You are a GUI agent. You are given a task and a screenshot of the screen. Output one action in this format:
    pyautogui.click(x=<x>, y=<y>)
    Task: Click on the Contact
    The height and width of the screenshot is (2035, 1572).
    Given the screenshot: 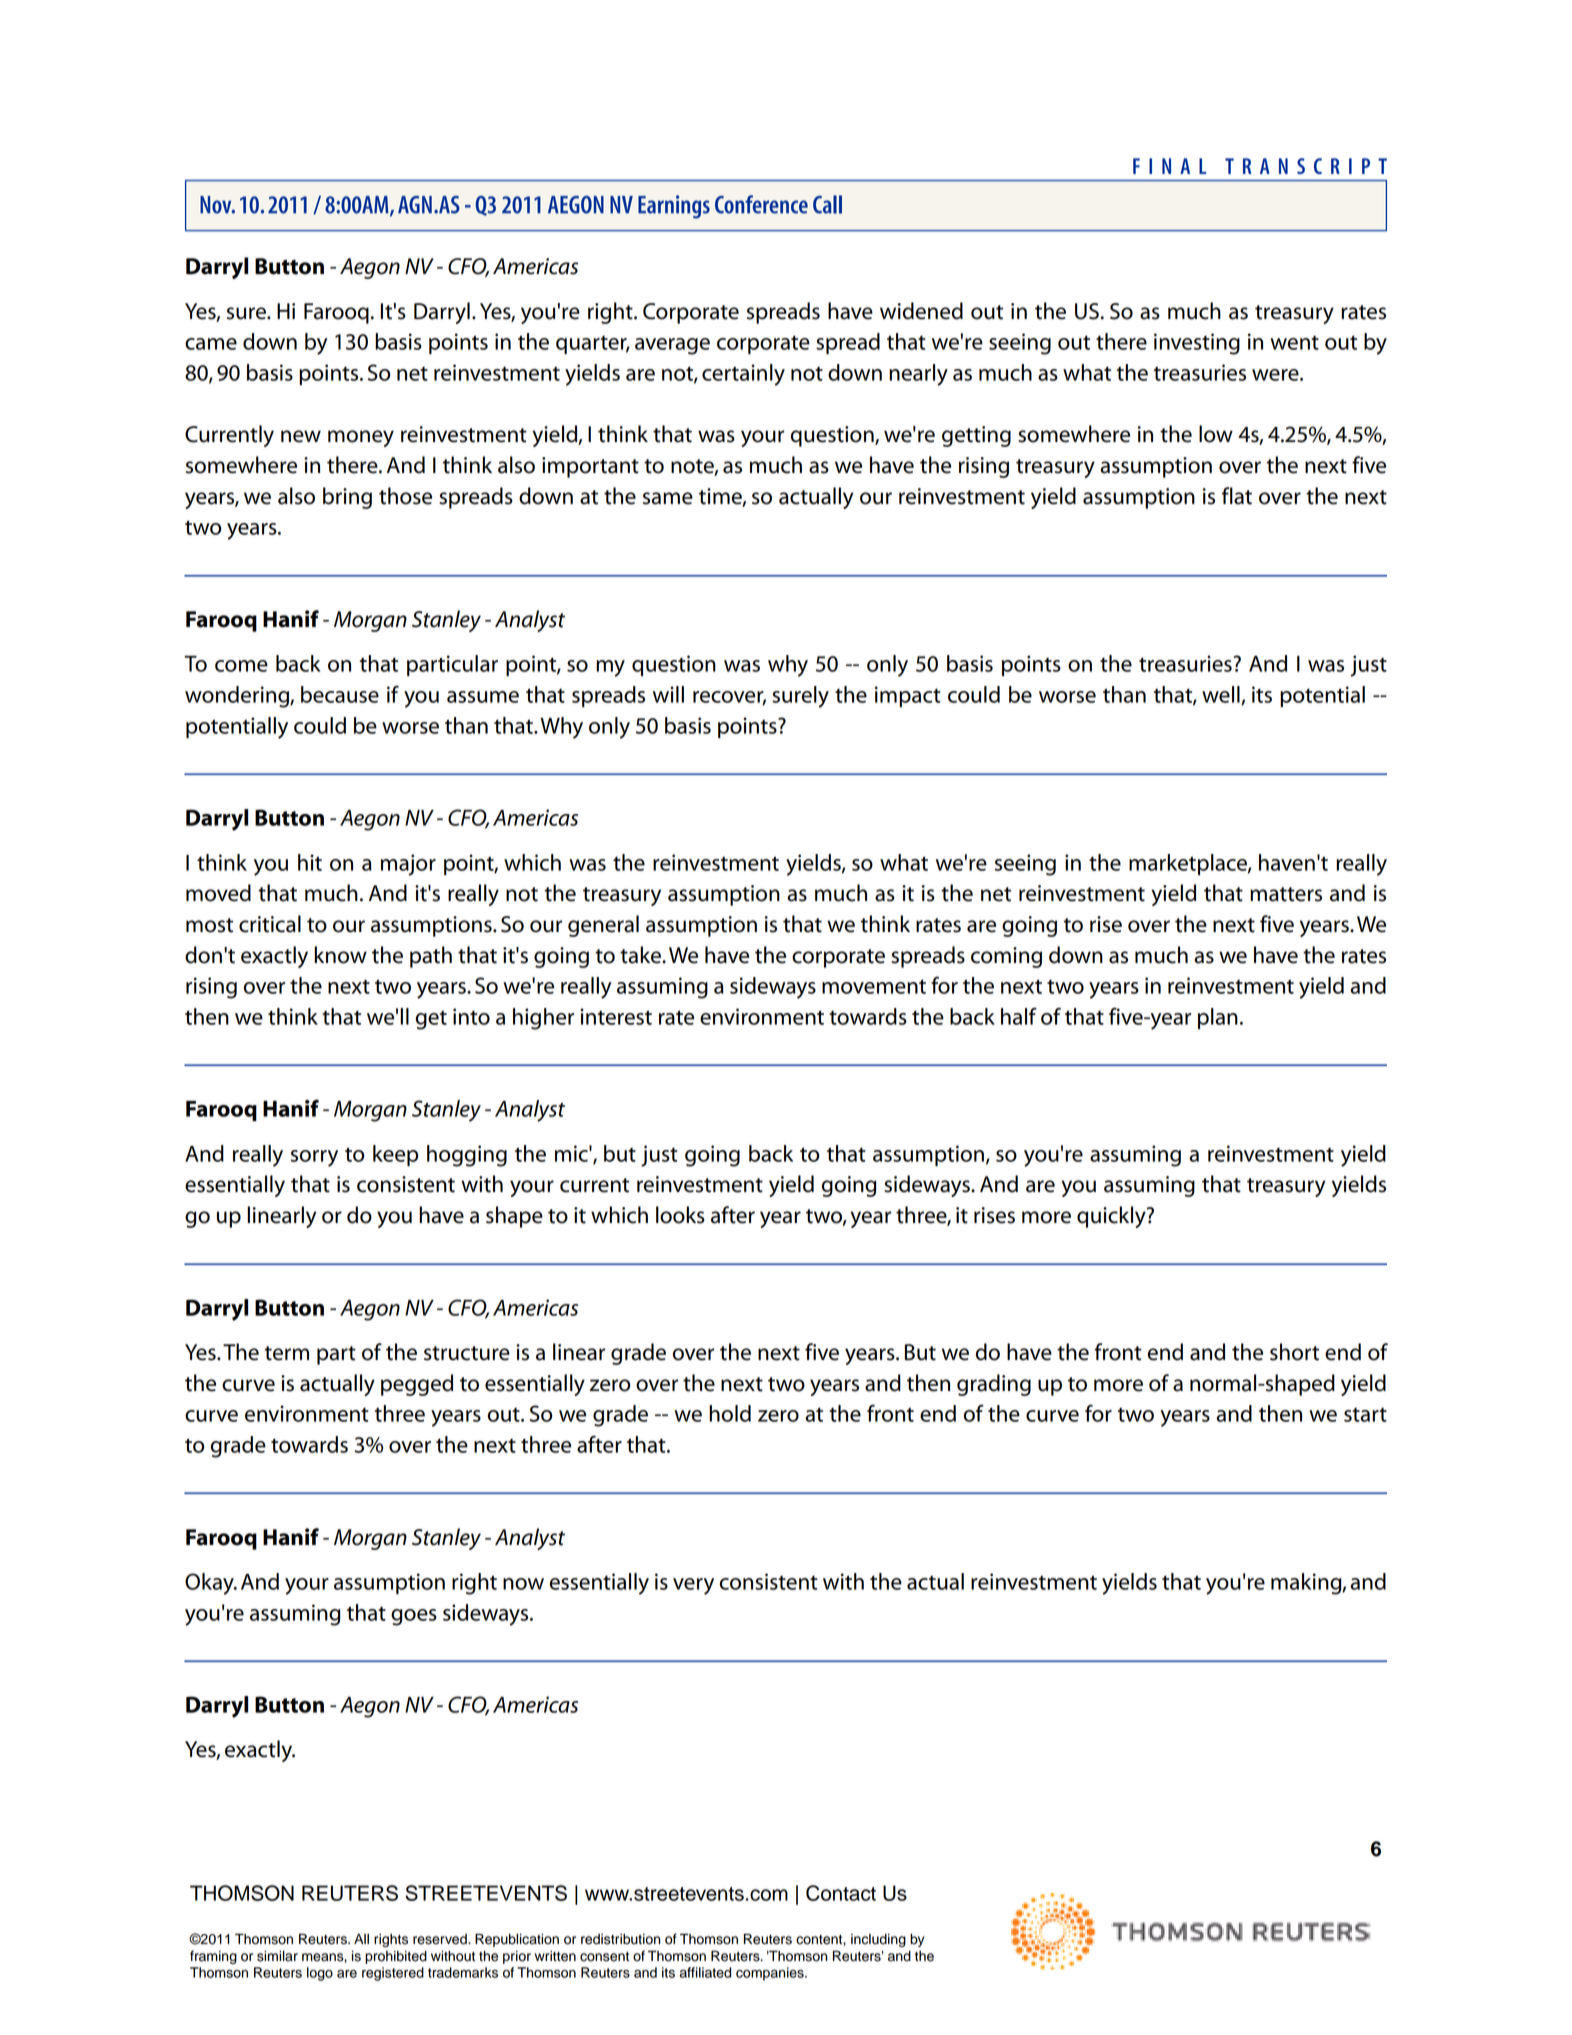 What is the action you would take?
    pyautogui.click(x=841, y=1893)
